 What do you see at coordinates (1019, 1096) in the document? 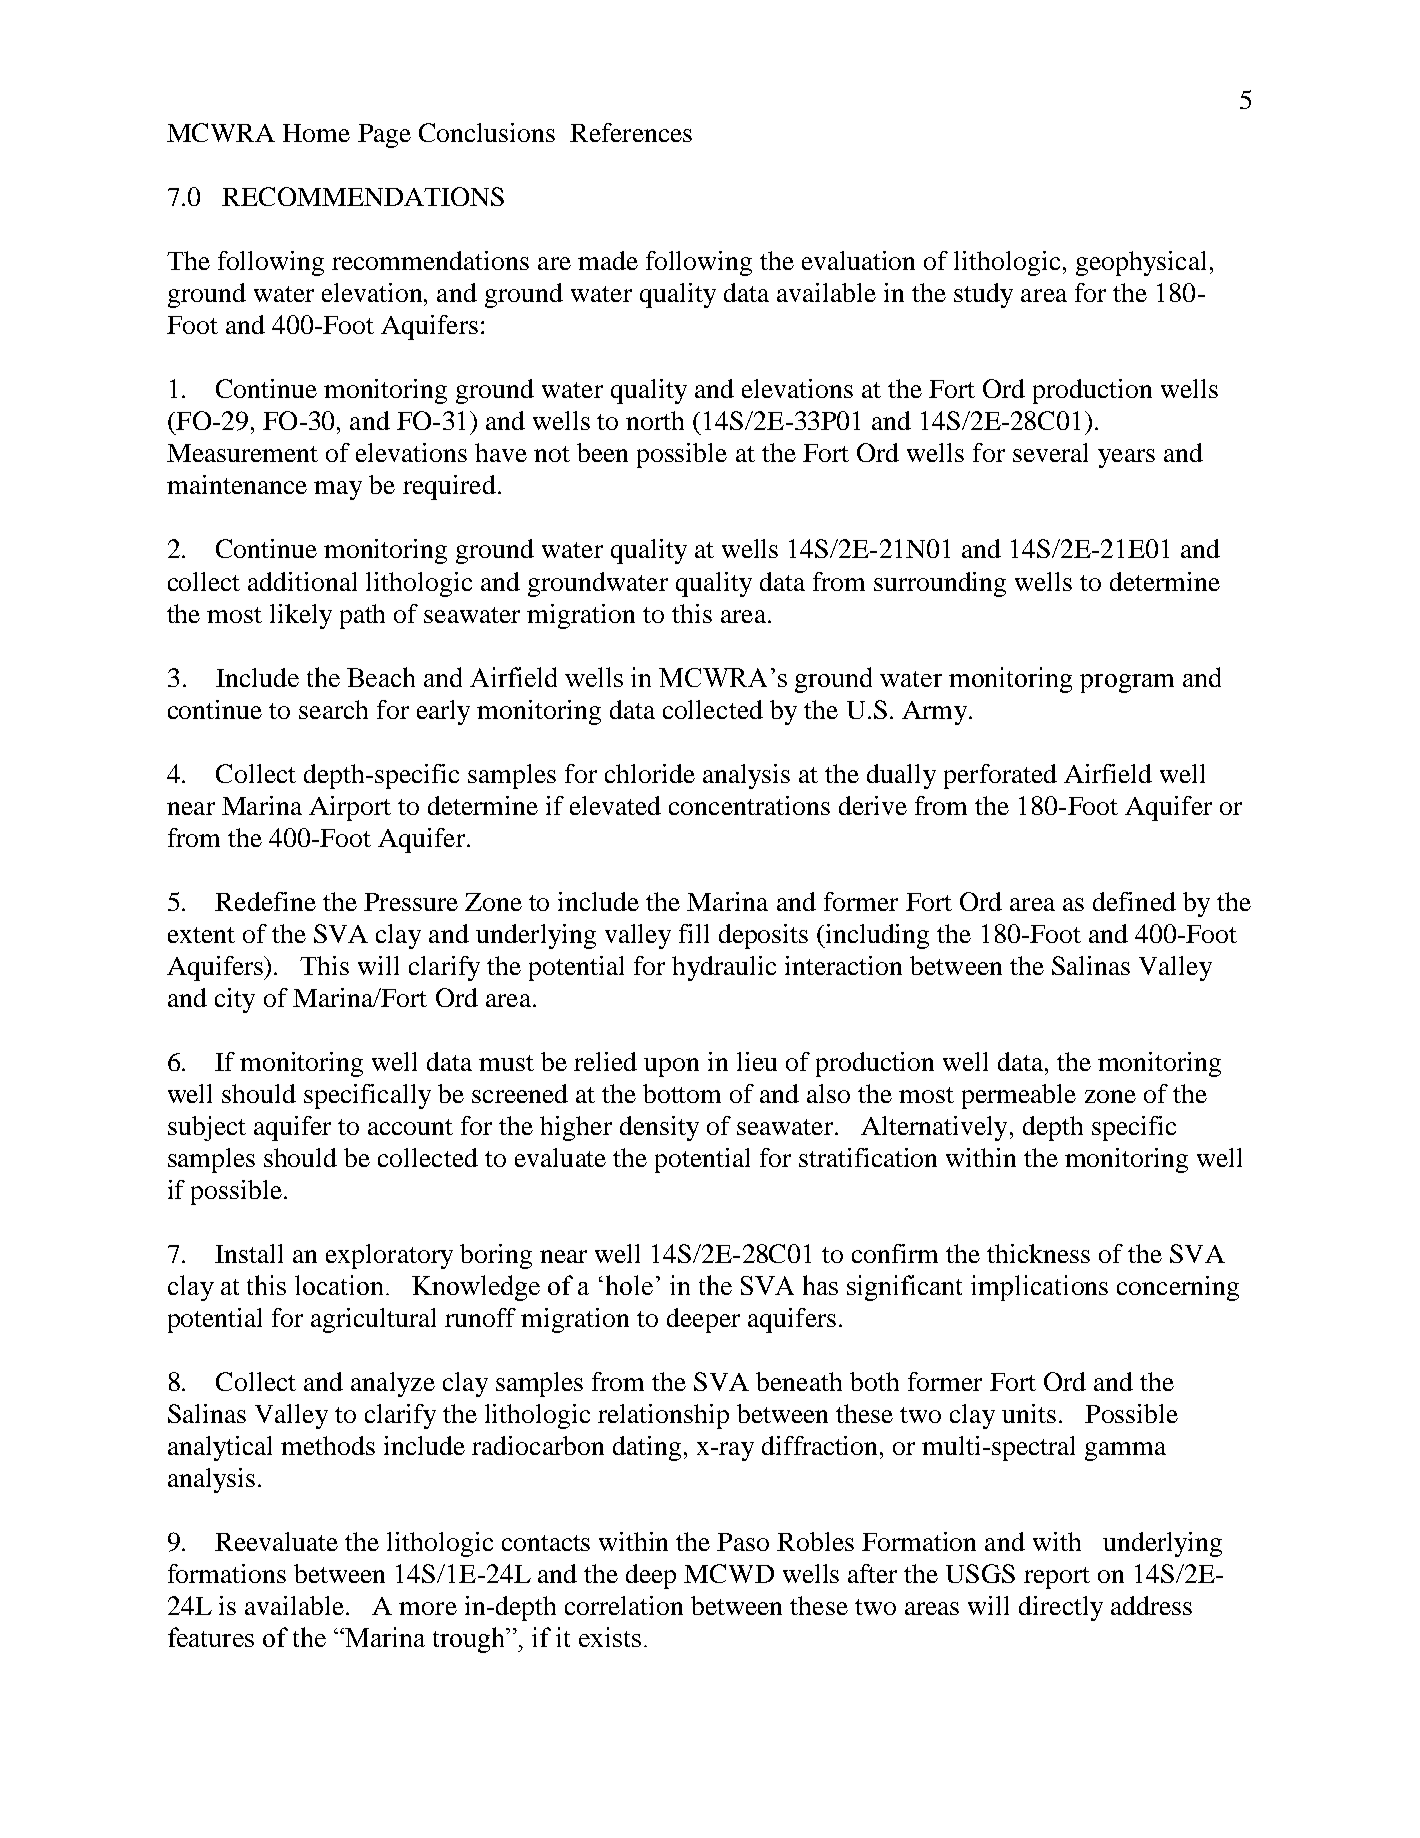
I see `permeable` at bounding box center [1019, 1096].
